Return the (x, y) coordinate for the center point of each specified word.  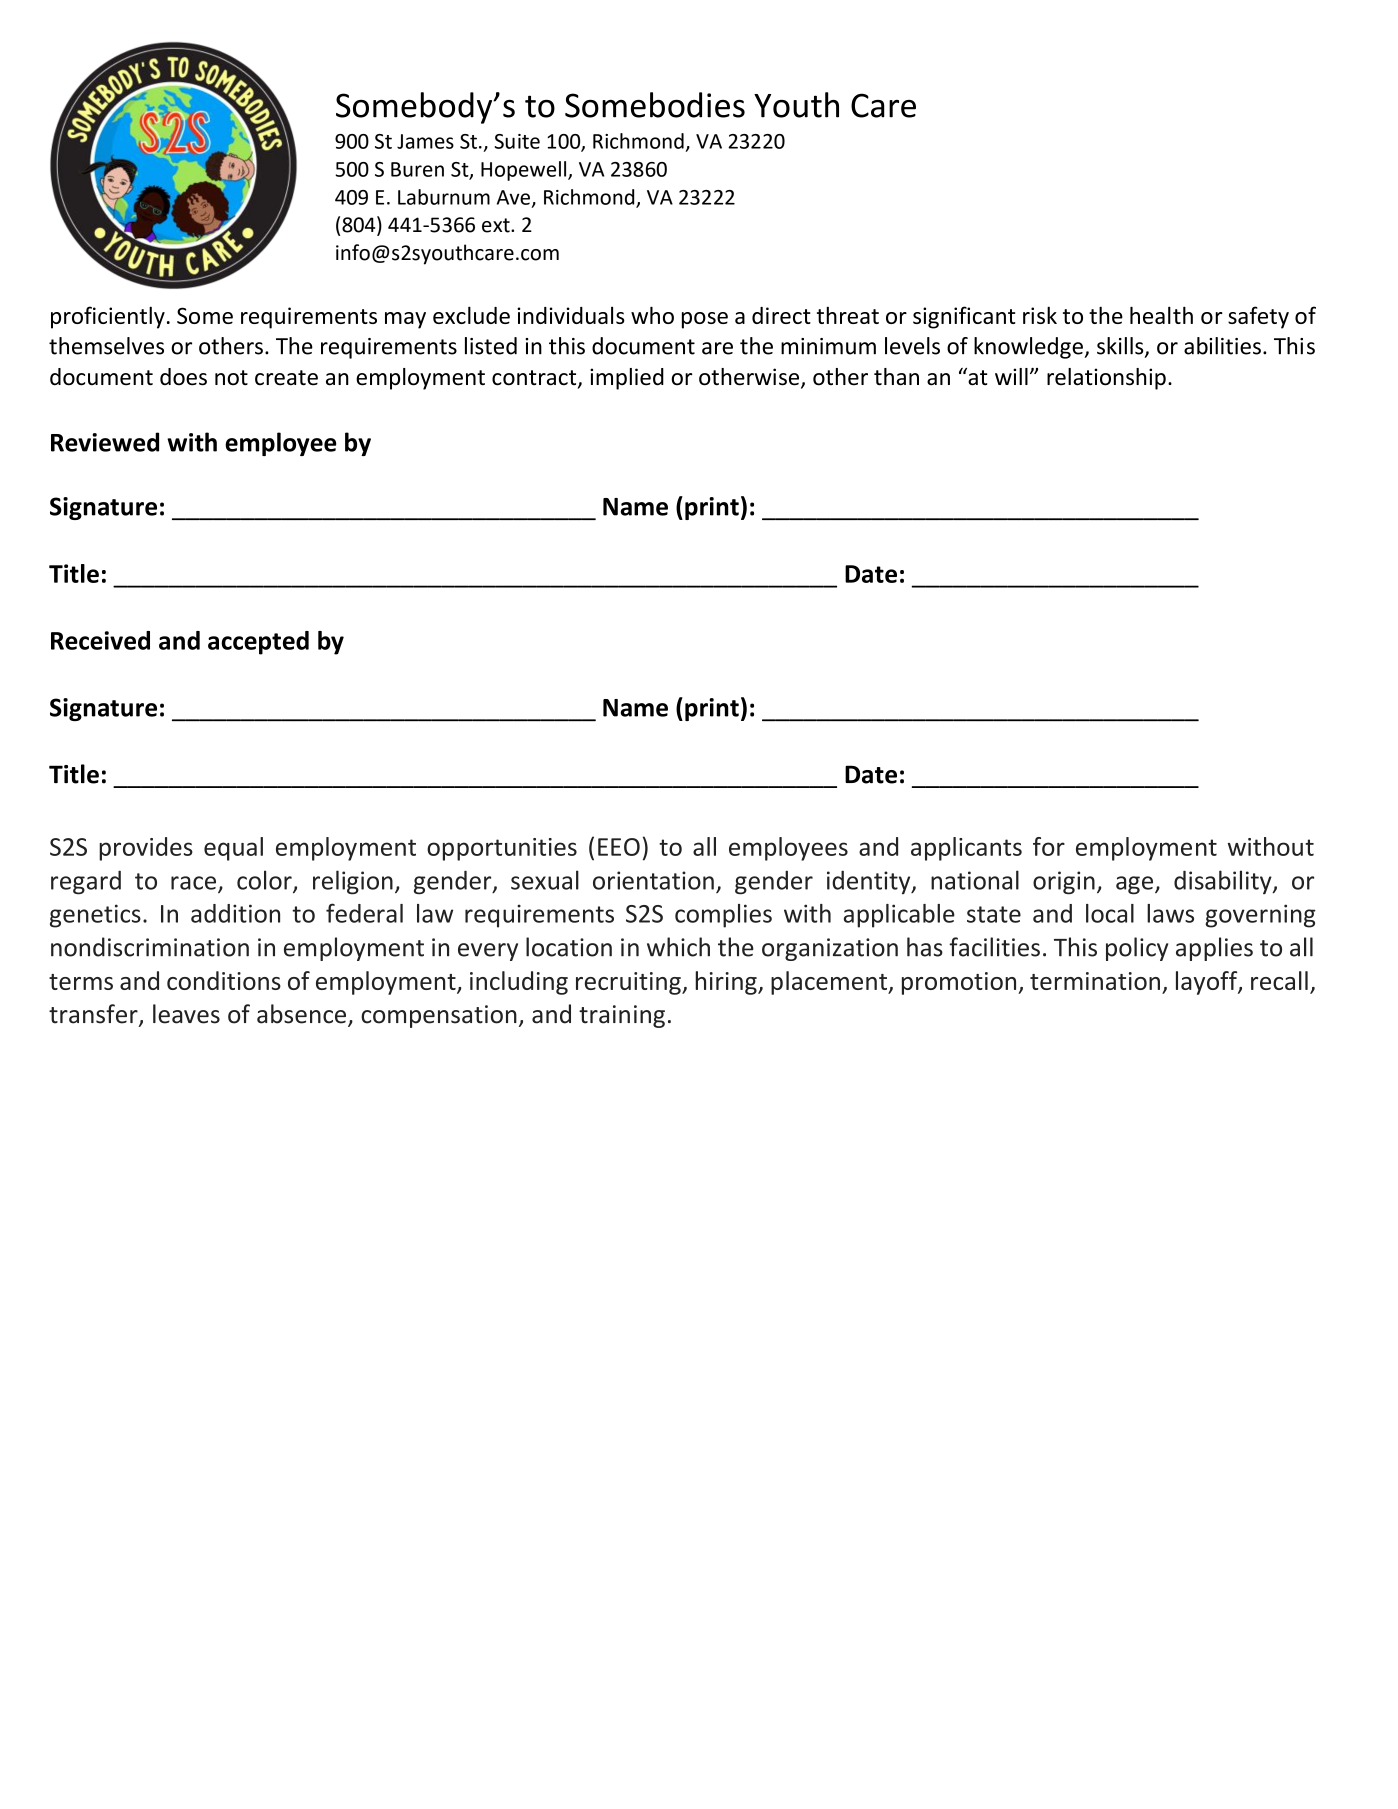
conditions (224, 980)
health (1161, 315)
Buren (417, 169)
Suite (517, 141)
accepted (258, 643)
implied (627, 379)
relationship (1106, 379)
